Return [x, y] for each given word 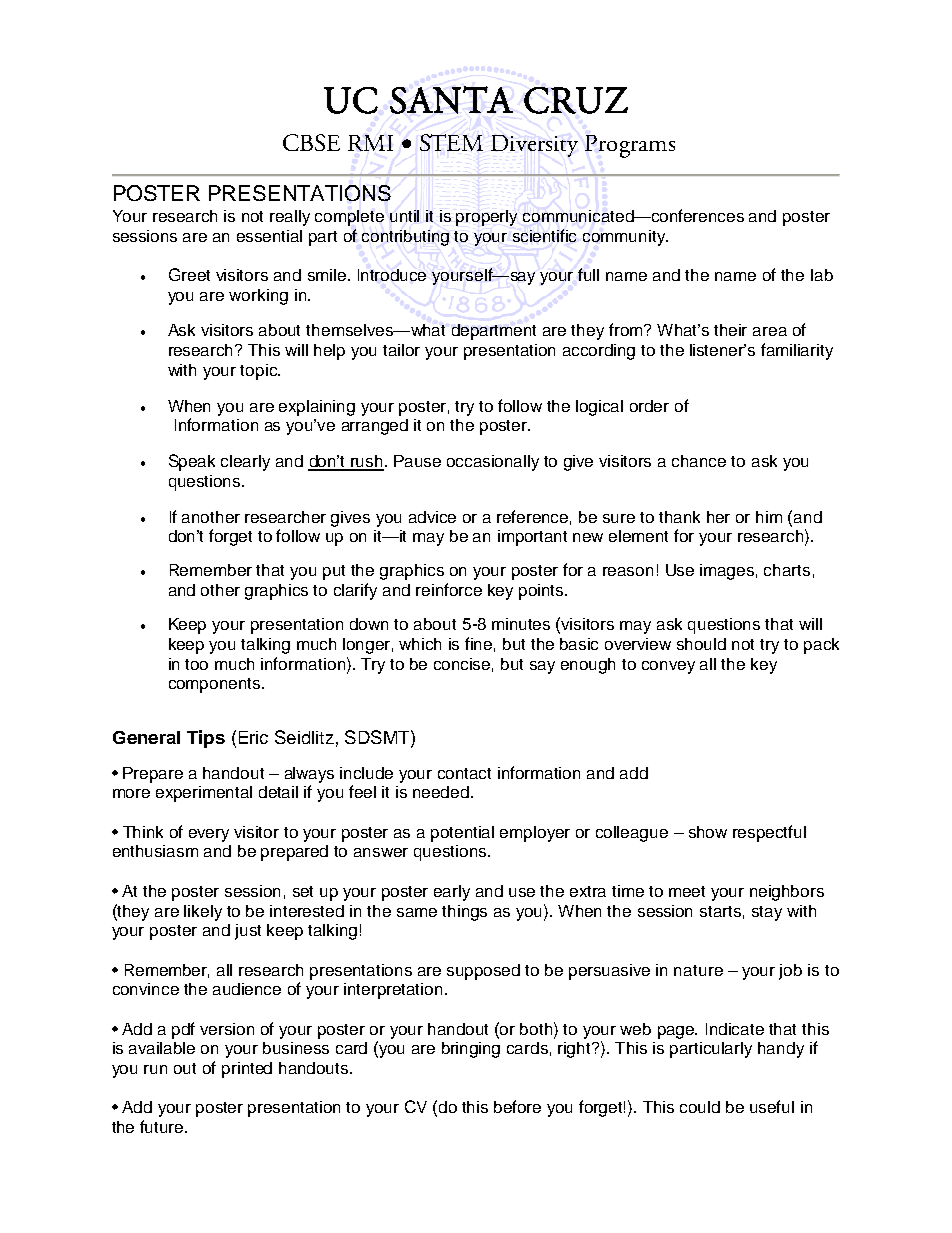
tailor [401, 350]
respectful [769, 833]
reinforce [449, 589]
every [209, 835]
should [701, 644]
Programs [630, 146]
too [196, 664]
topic [260, 372]
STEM [451, 142]
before [517, 1106]
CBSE [311, 142]
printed [247, 1070]
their [730, 330]
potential [462, 834]
